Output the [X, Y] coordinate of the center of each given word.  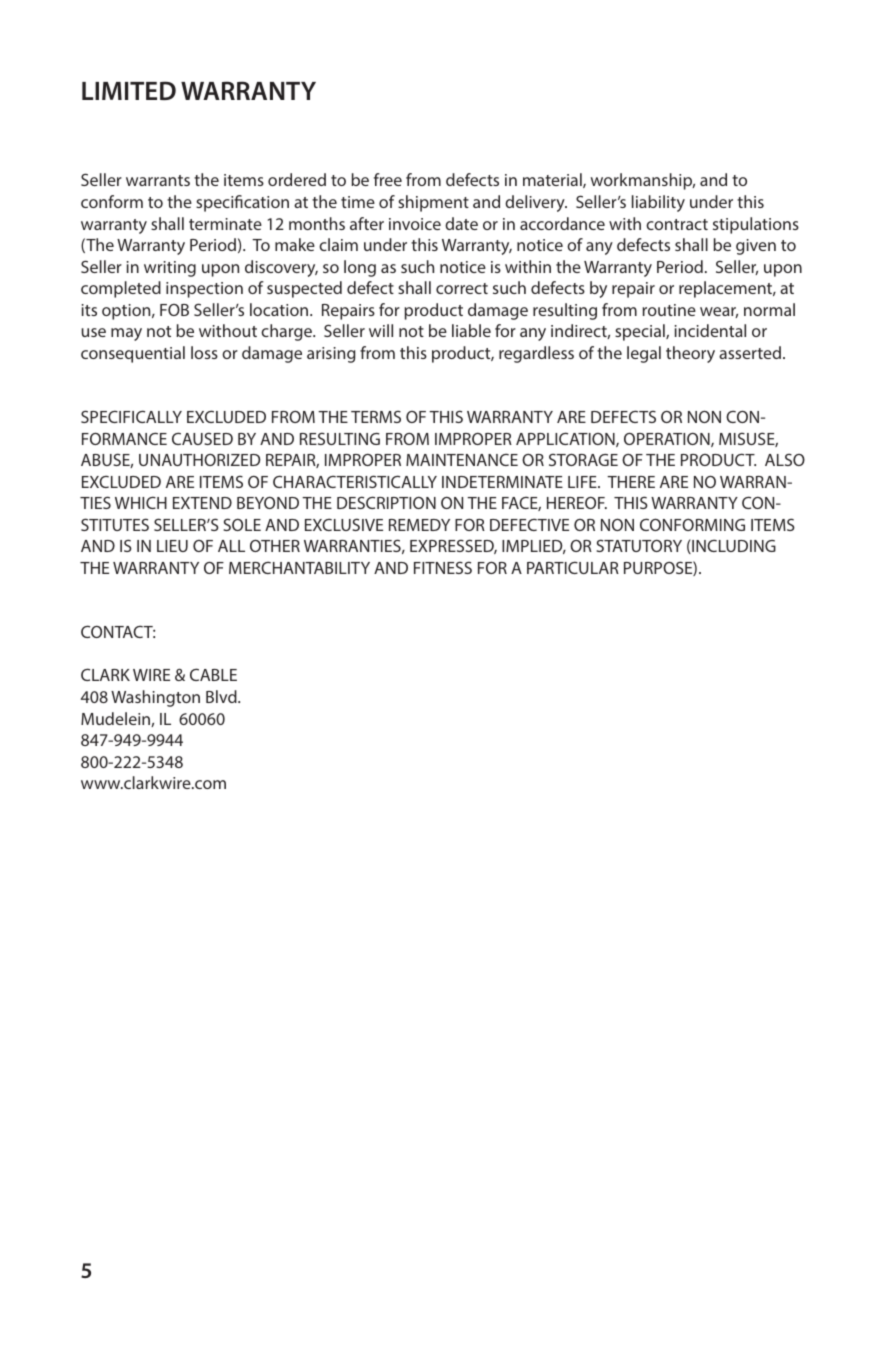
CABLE [213, 674]
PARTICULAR [573, 567]
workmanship [642, 181]
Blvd [222, 696]
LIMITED [129, 90]
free [388, 179]
